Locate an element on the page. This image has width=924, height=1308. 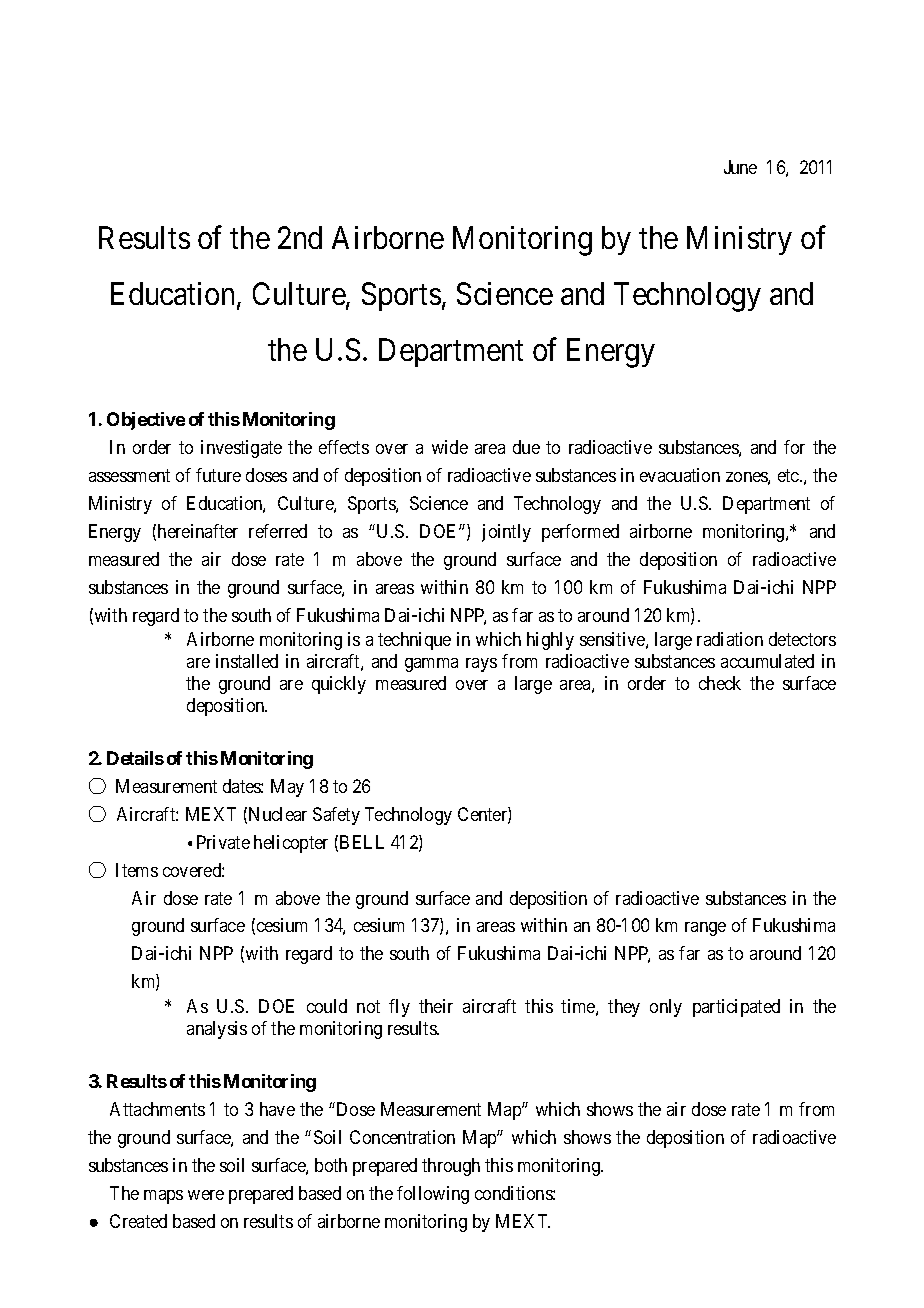
investigate is located at coordinates (241, 449).
